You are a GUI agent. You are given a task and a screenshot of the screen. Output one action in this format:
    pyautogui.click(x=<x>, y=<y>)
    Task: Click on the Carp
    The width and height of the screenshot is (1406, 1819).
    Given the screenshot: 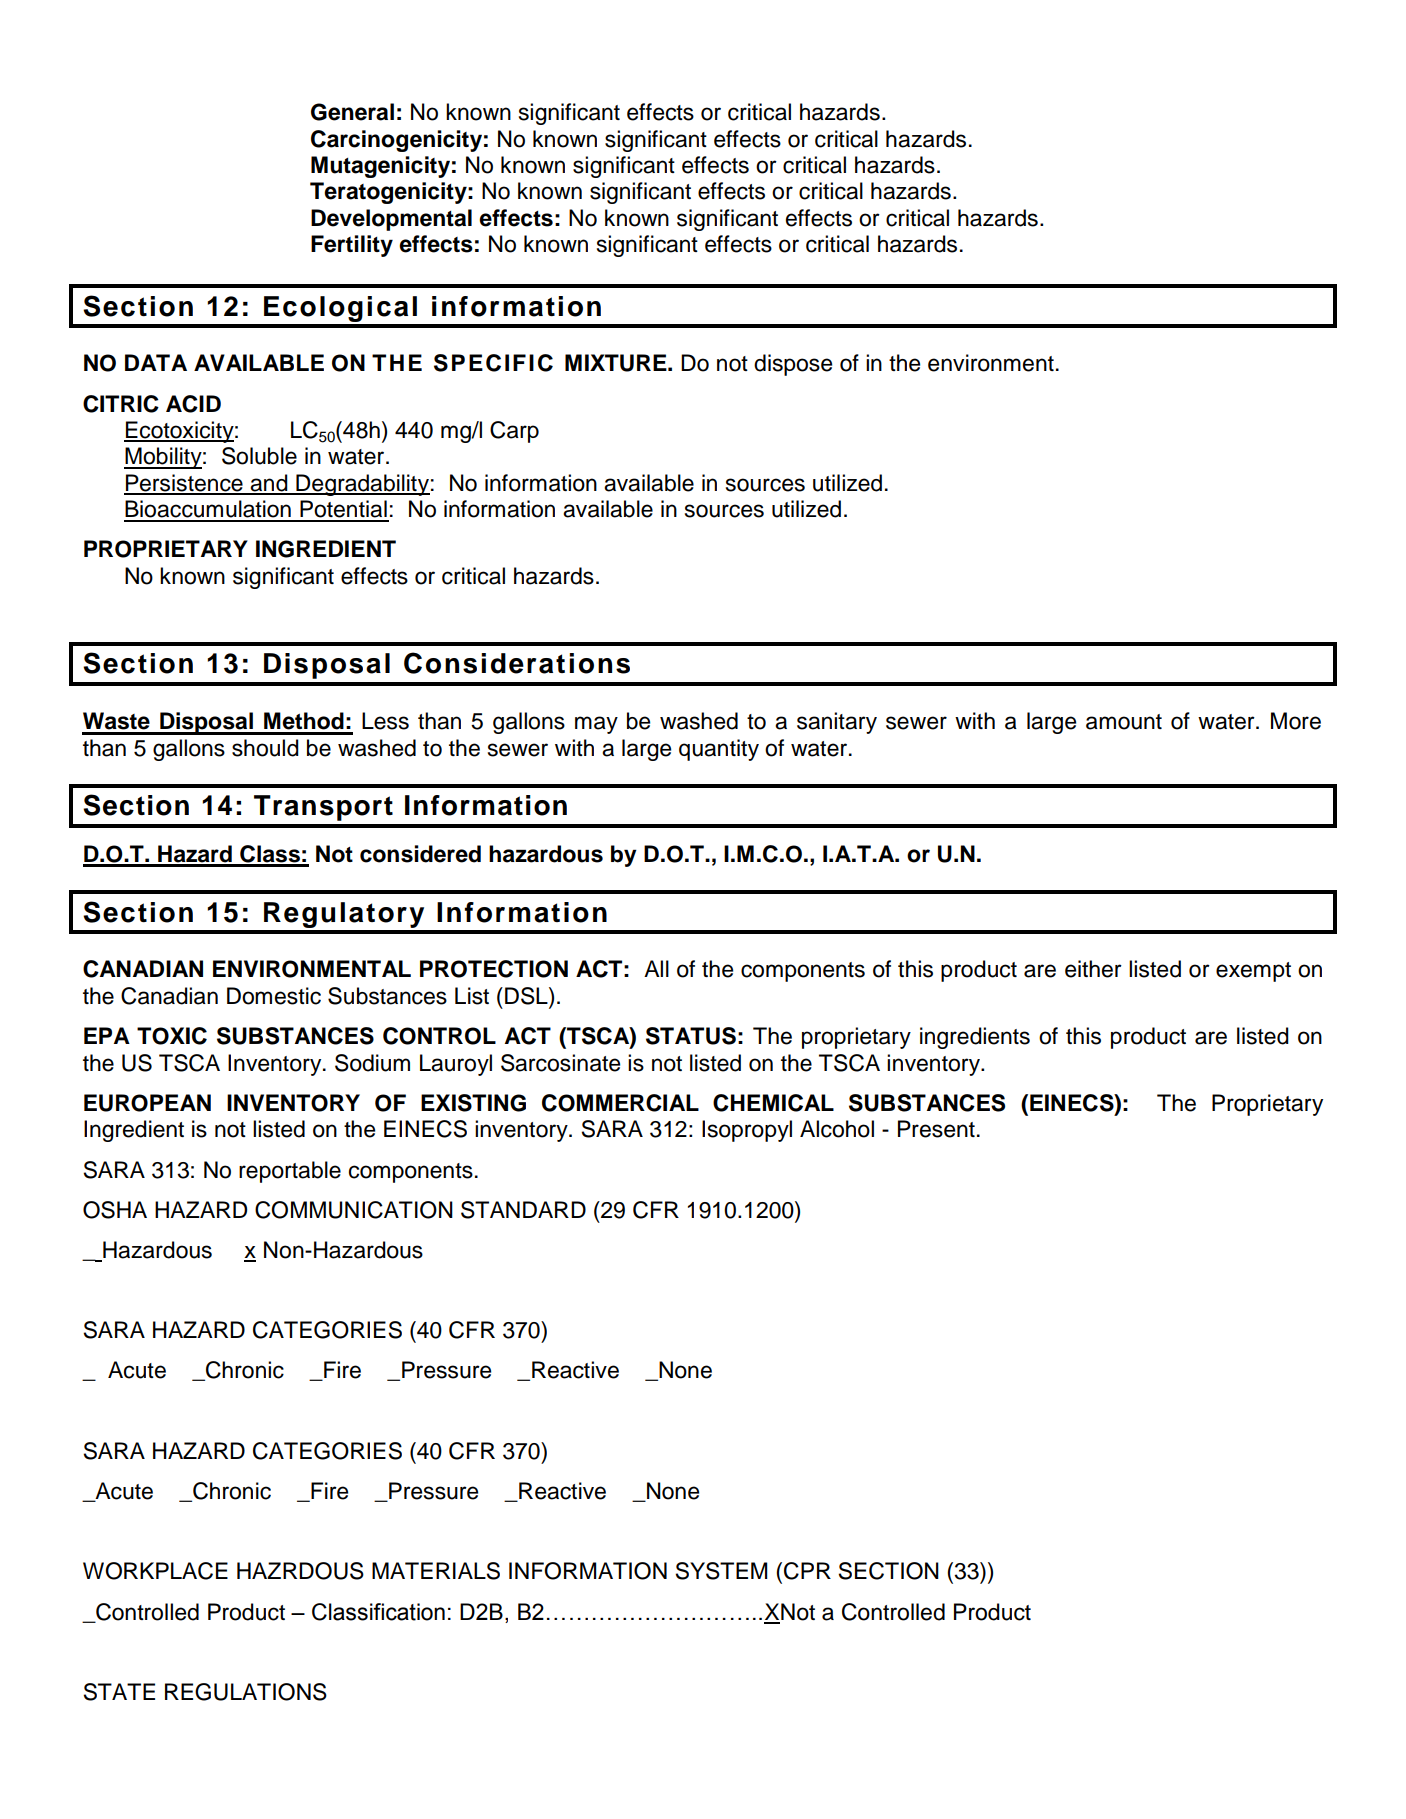 What is the action you would take?
    pyautogui.click(x=514, y=432)
